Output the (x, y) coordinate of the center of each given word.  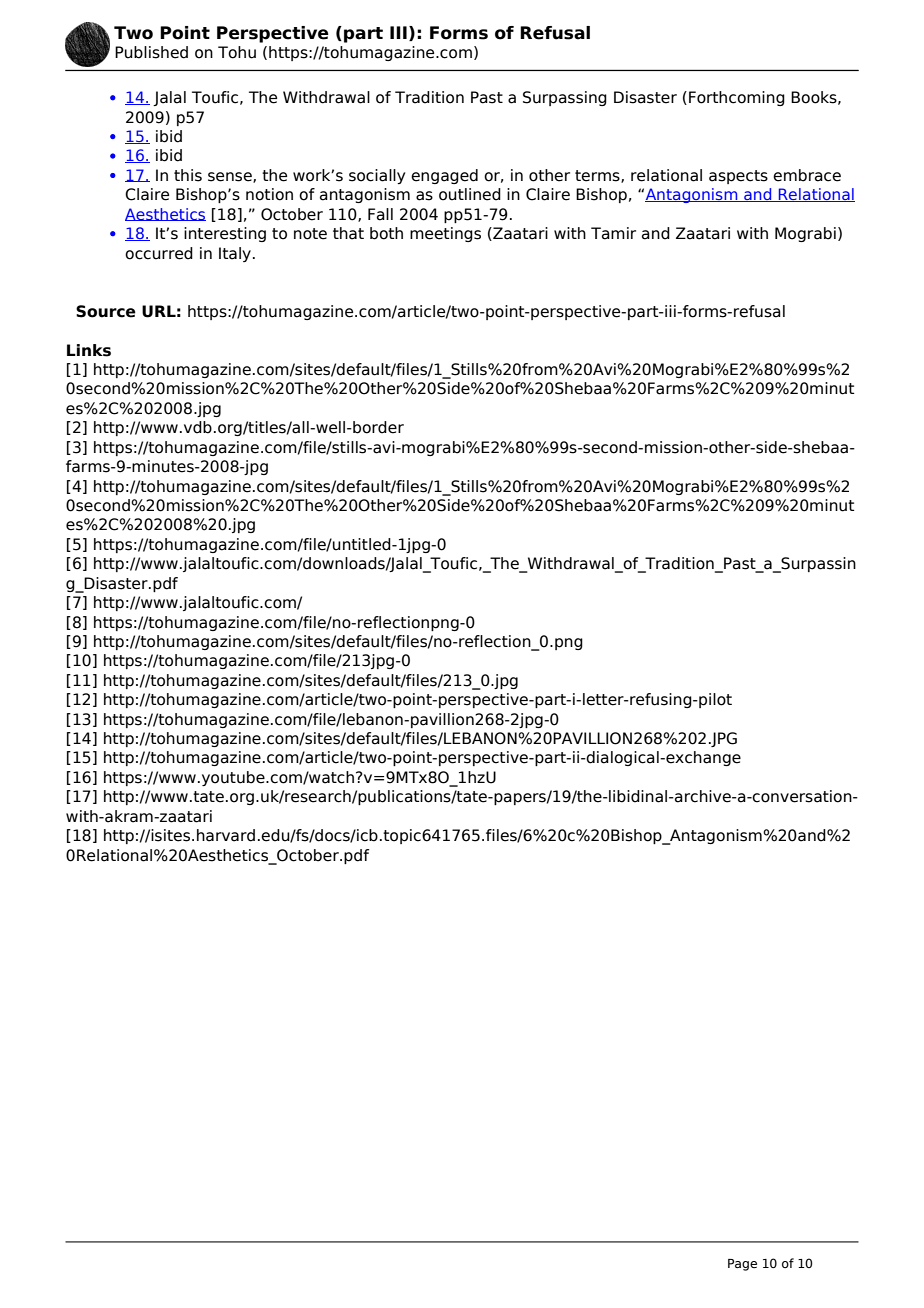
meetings (445, 234)
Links (89, 350)
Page (742, 1265)
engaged (444, 176)
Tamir (613, 233)
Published (151, 52)
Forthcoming (737, 98)
